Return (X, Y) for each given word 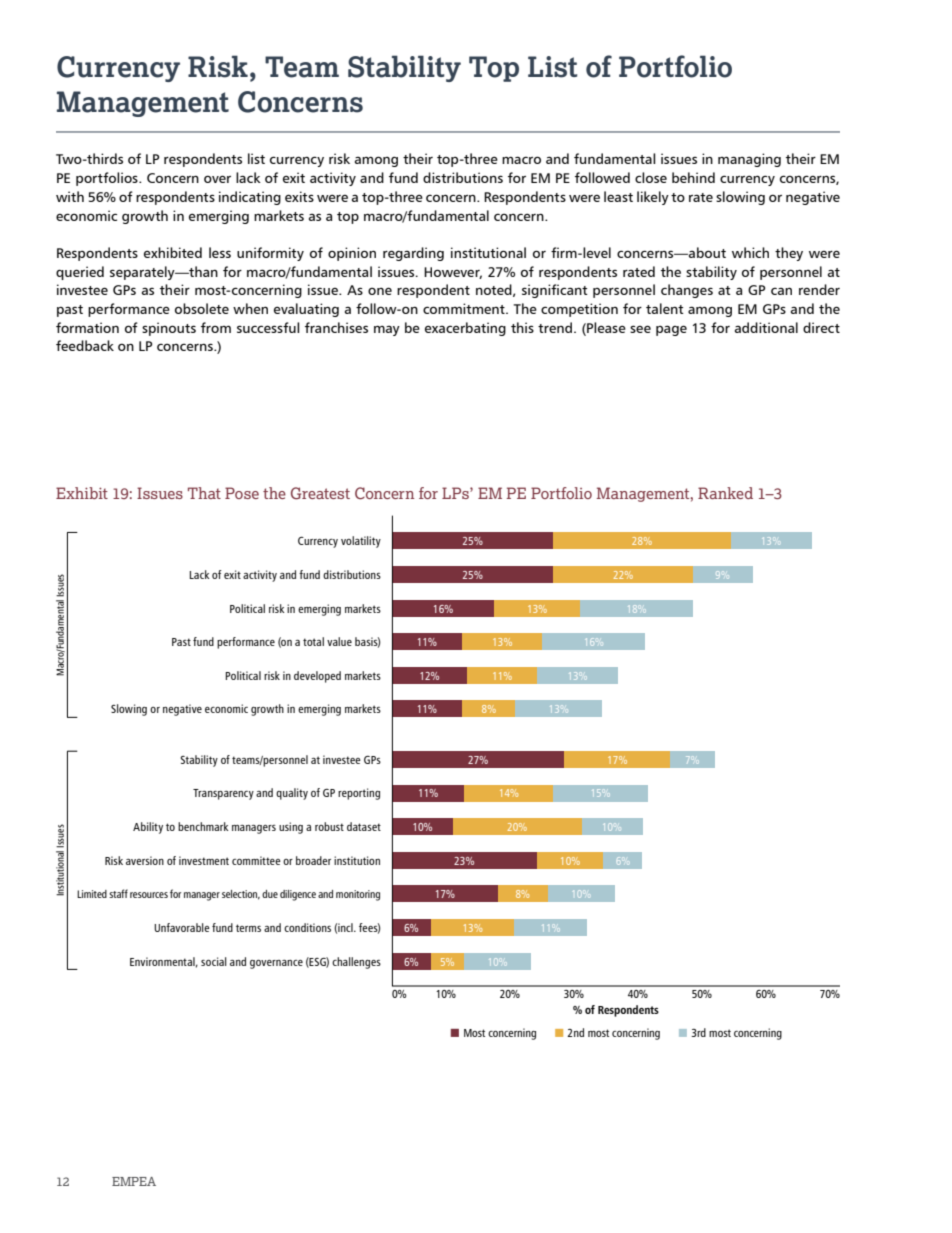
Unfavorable (182, 927)
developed (317, 677)
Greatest (320, 493)
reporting (359, 794)
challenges (356, 963)
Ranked (725, 493)
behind (693, 177)
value (339, 641)
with (70, 196)
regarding (413, 254)
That (204, 493)
